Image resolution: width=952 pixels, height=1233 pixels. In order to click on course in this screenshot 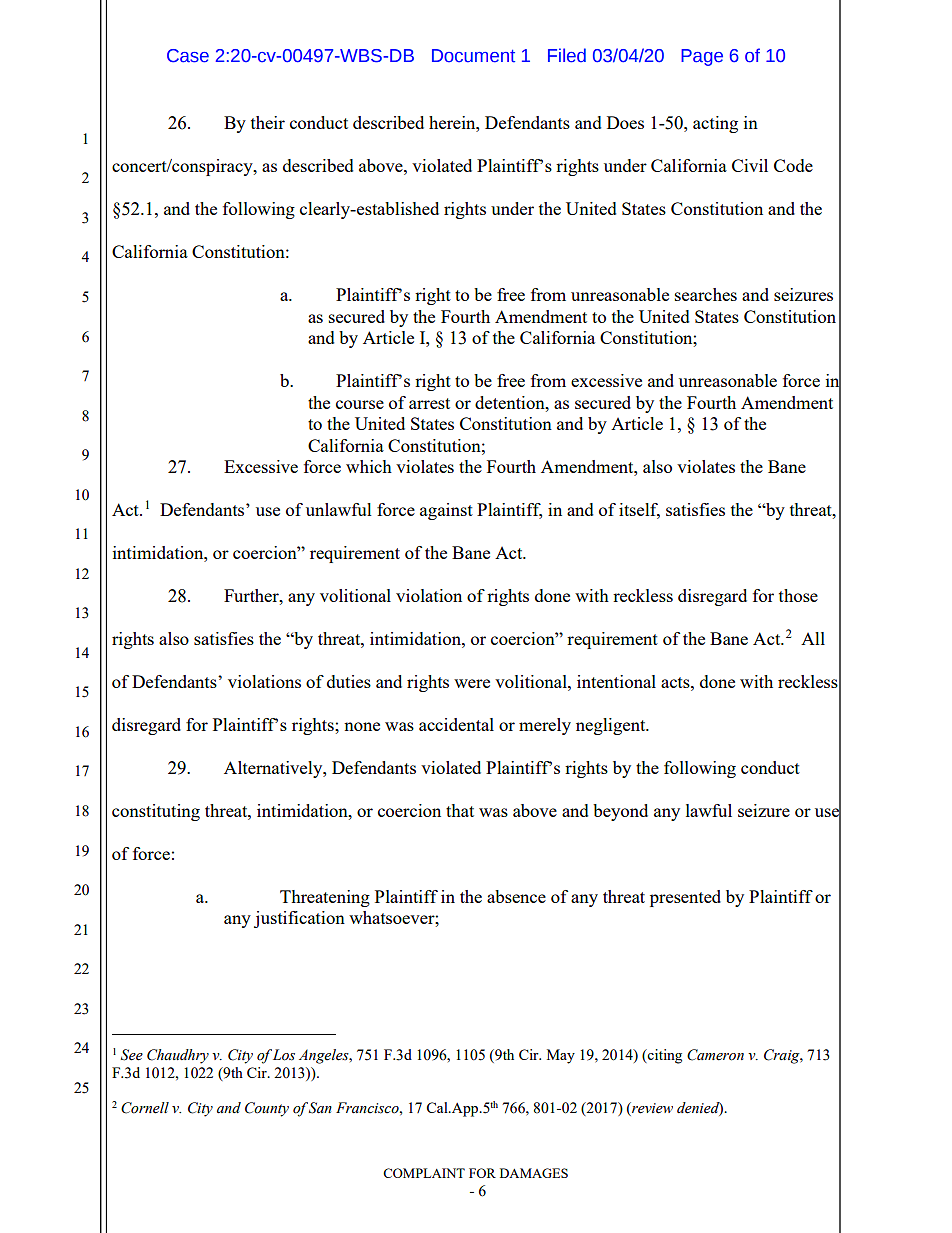, I will do `click(360, 404)`.
